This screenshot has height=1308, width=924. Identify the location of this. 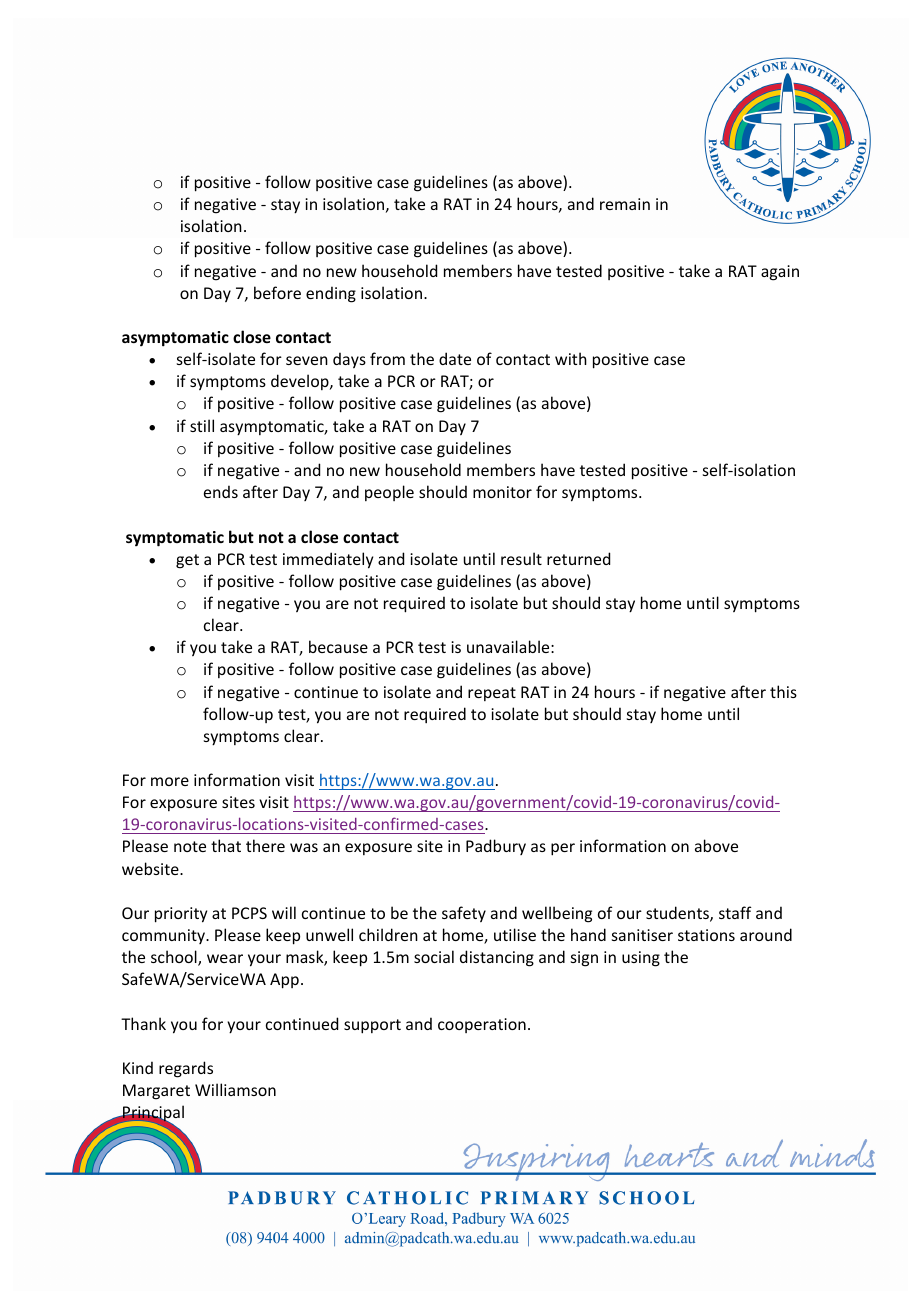
(783, 691).
